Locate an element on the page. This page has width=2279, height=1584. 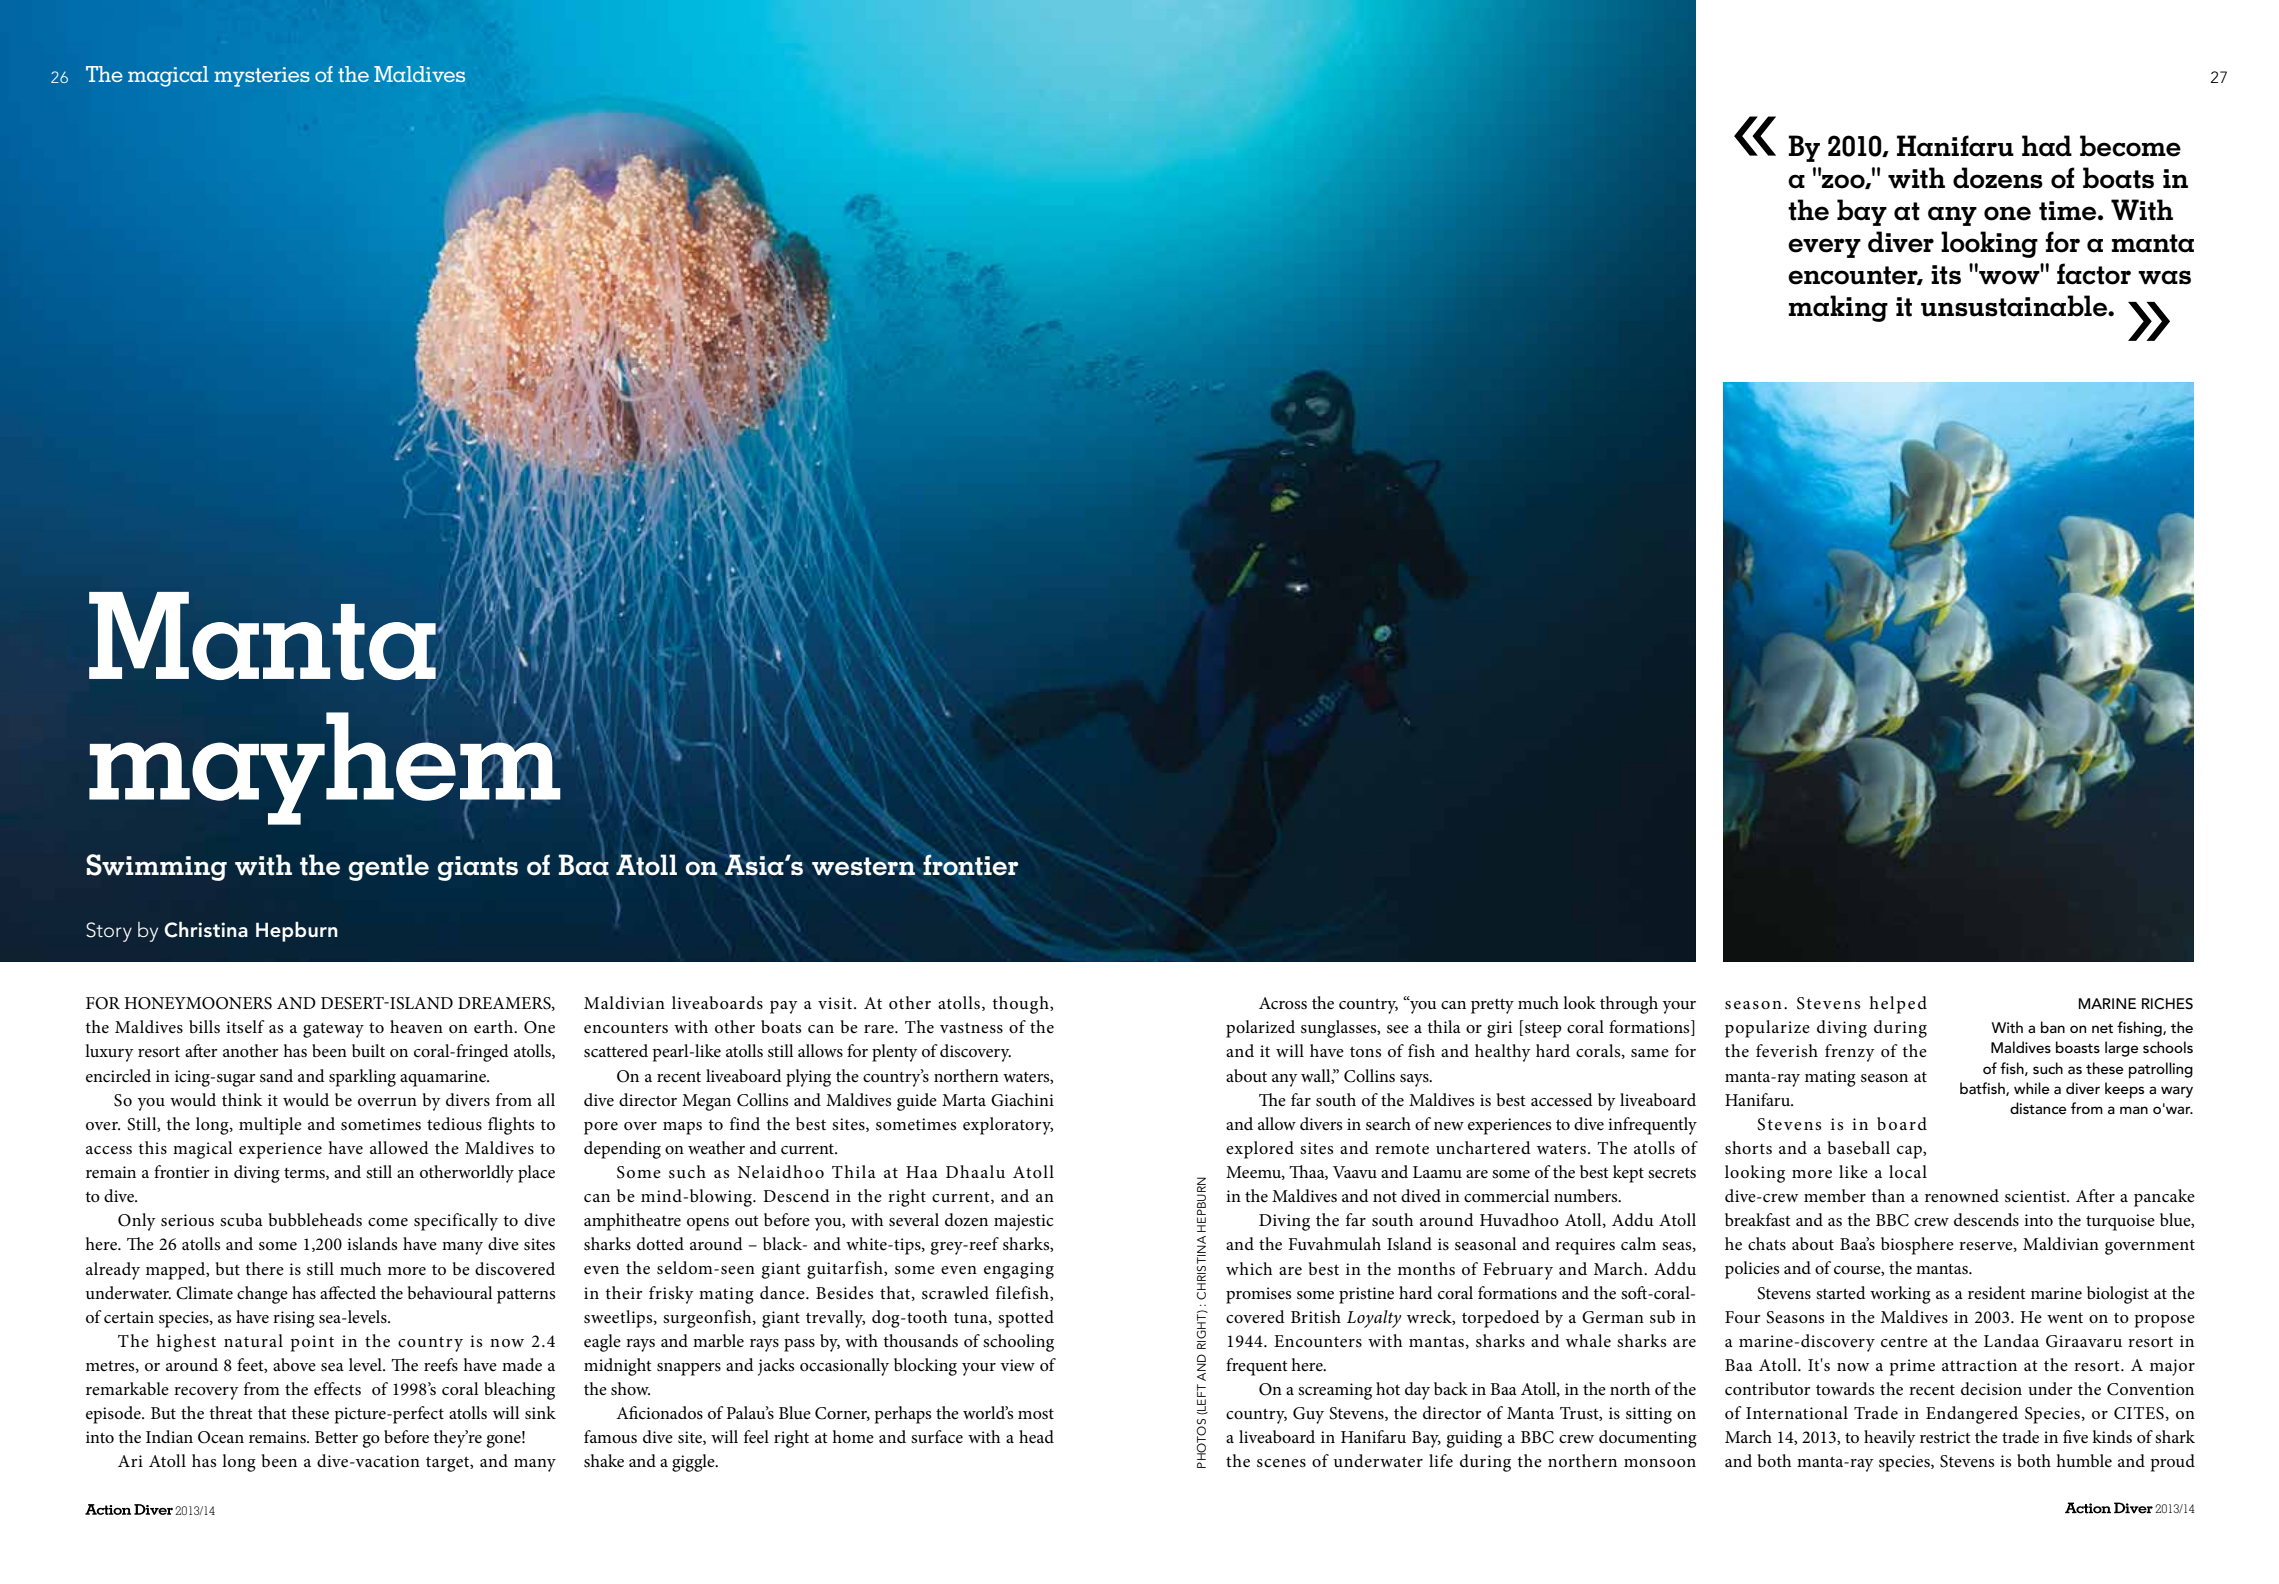
mayhem is located at coordinates (326, 768).
